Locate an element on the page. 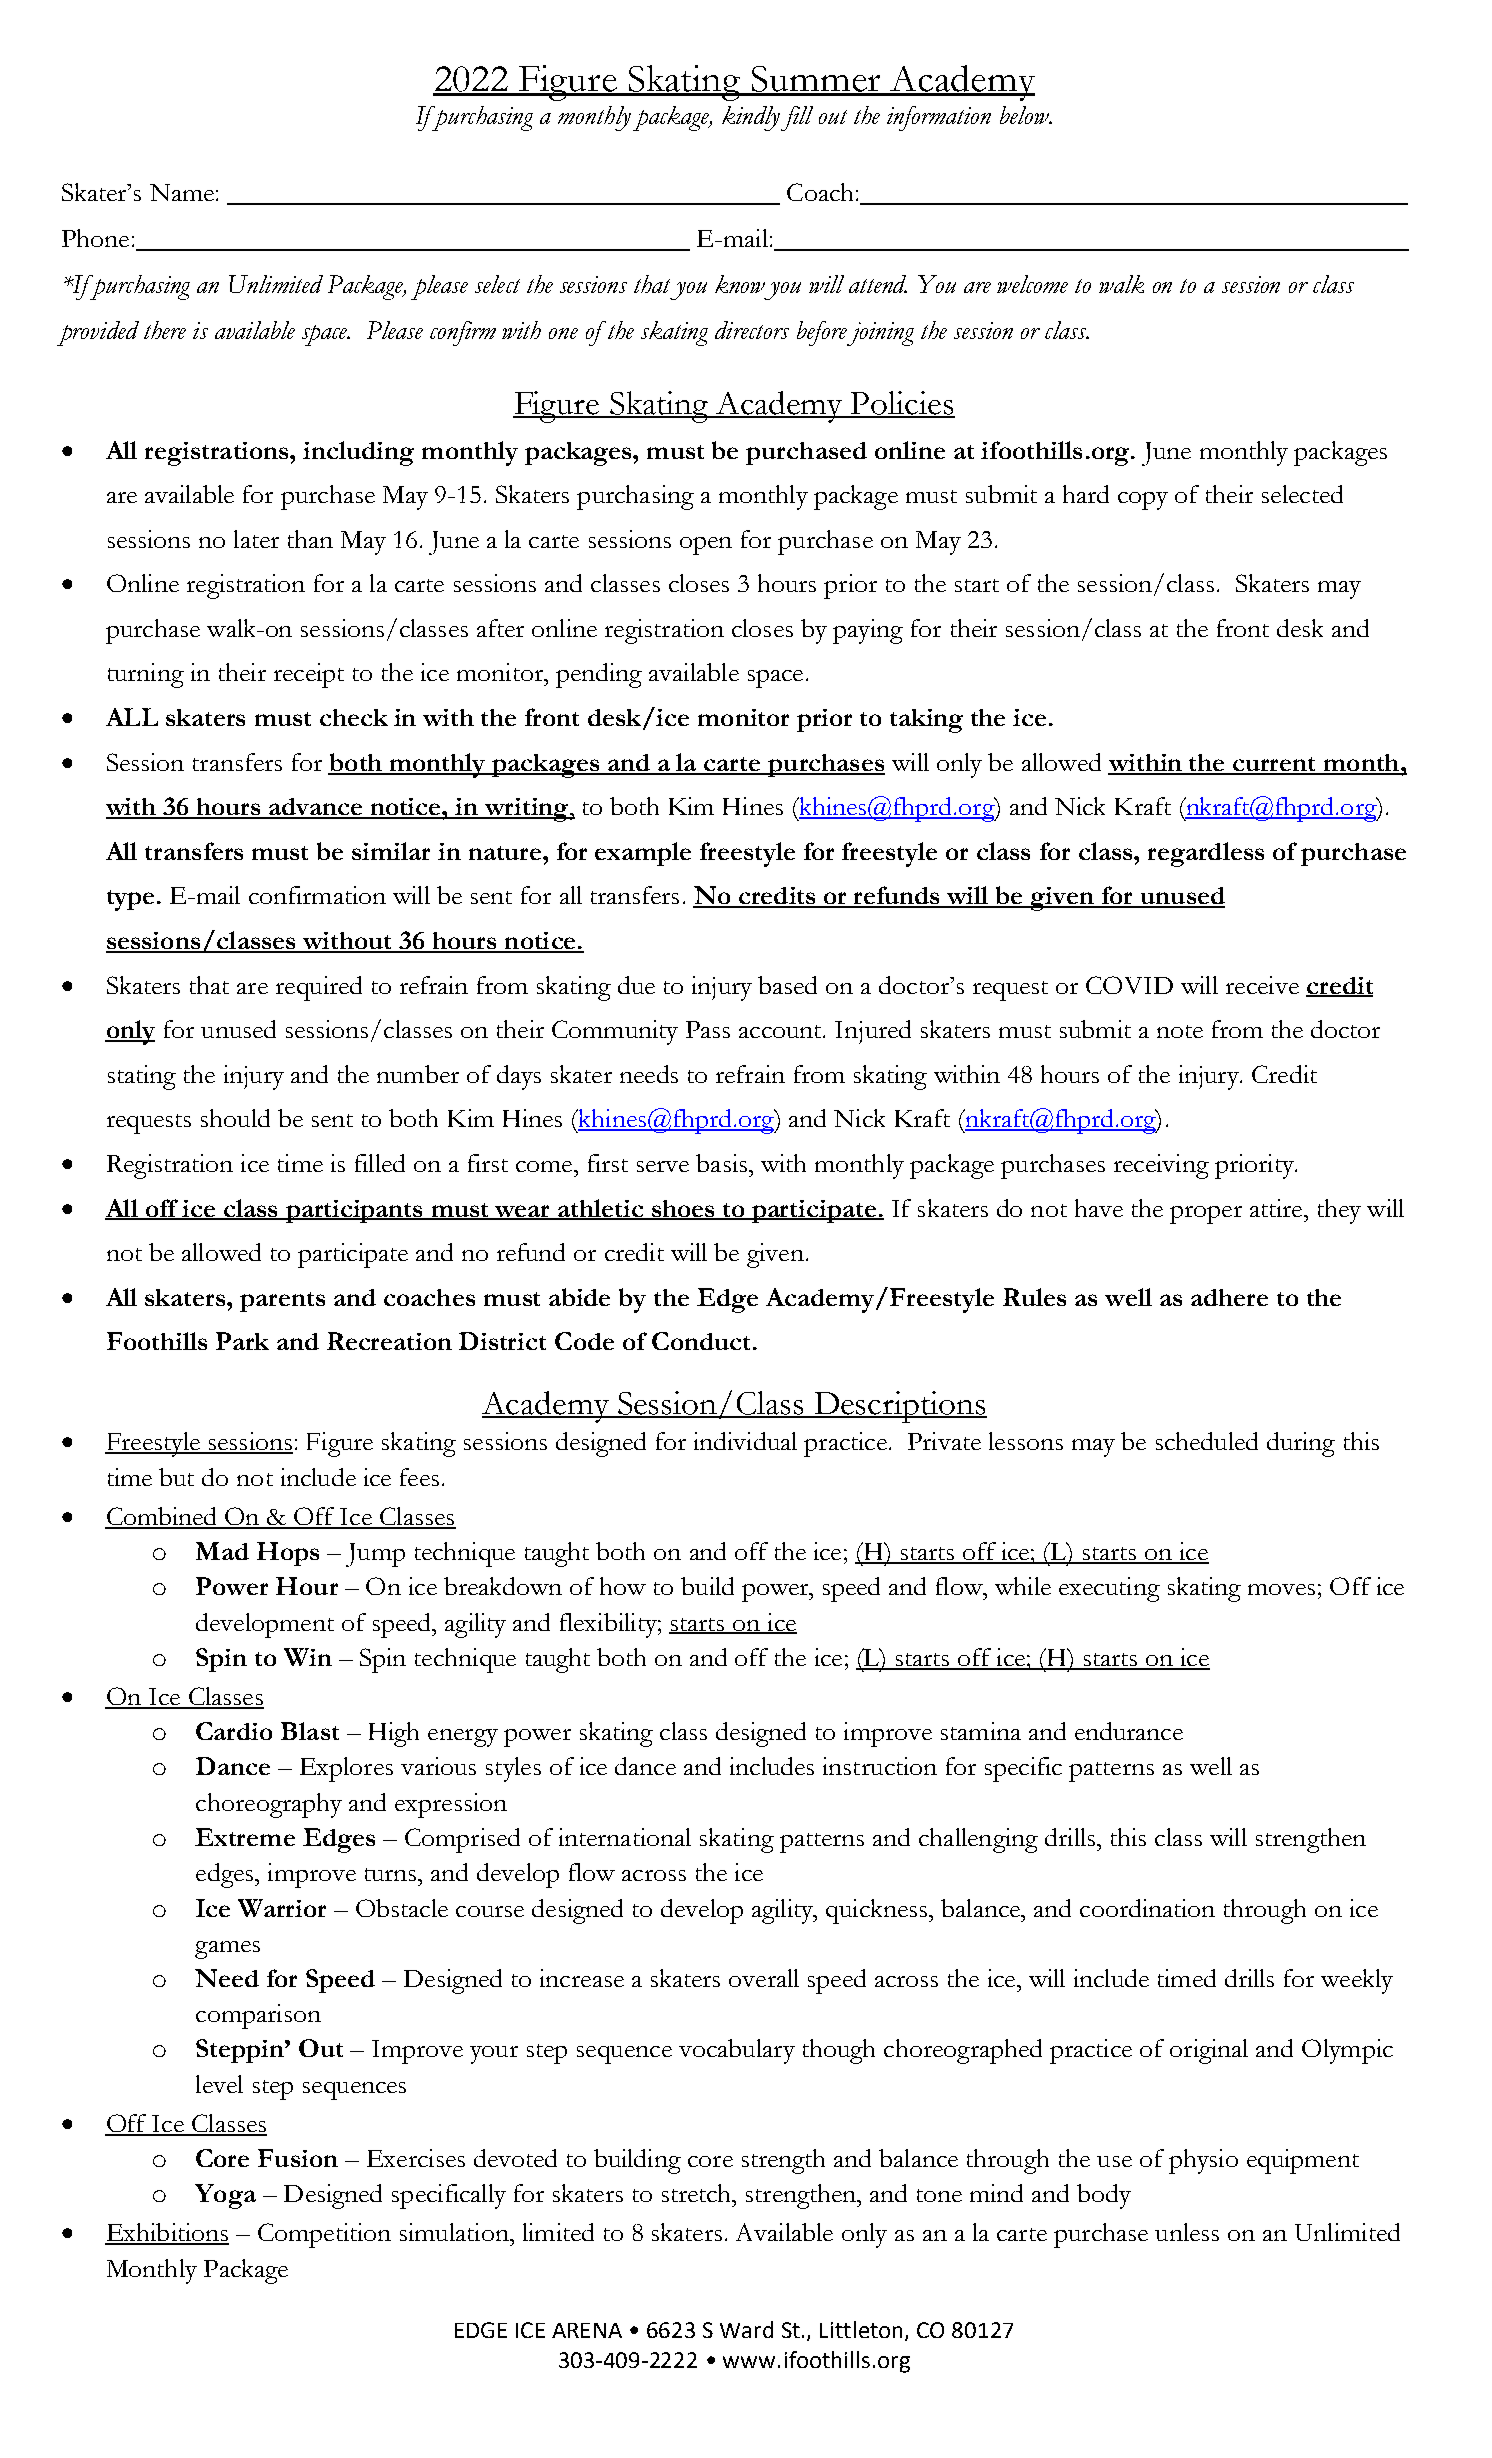  below is located at coordinates (1025, 115).
